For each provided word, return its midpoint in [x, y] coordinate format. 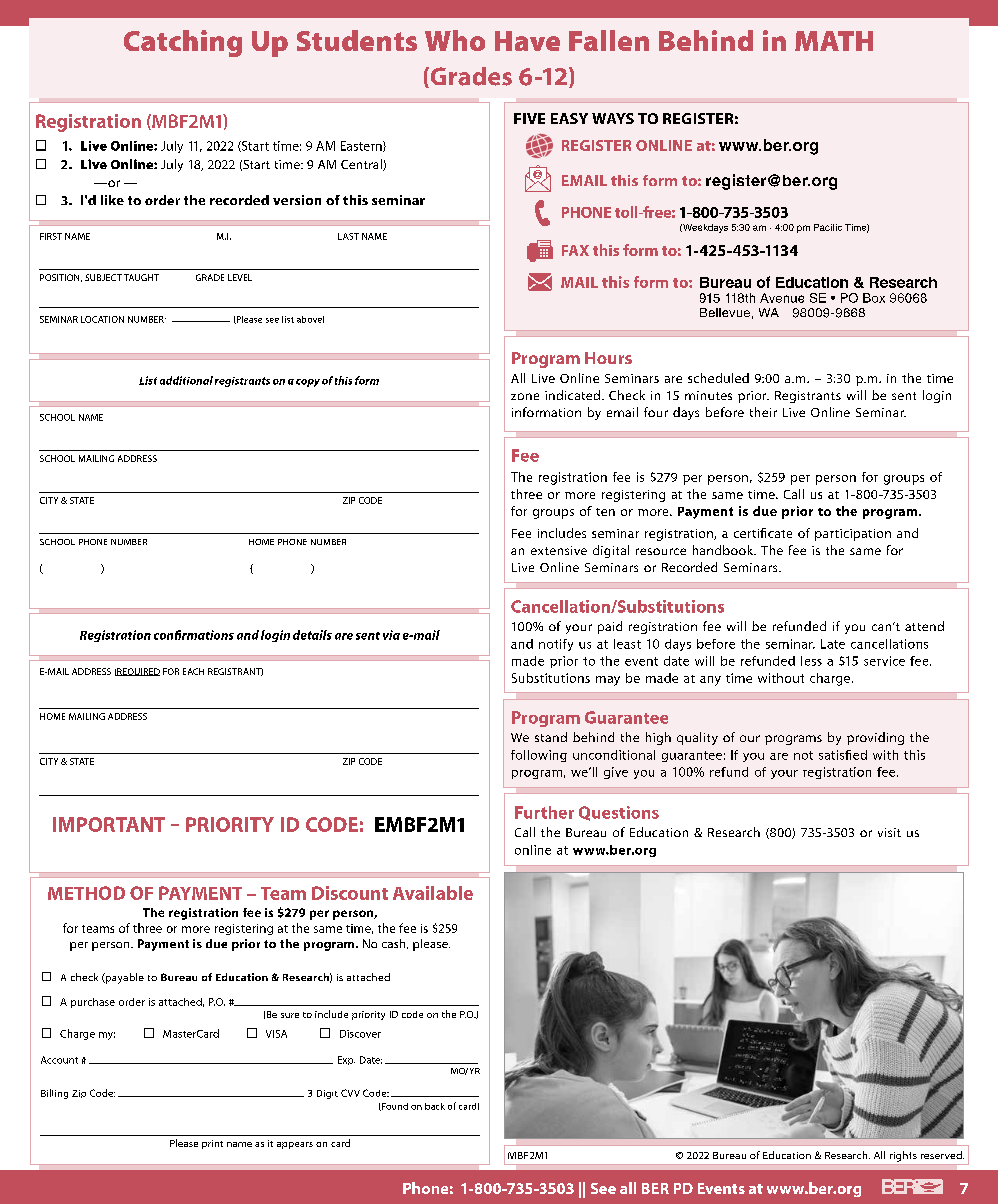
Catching [183, 43]
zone [525, 396]
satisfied [843, 755]
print [212, 1144]
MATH [834, 41]
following [539, 756]
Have [527, 41]
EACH [193, 671]
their [763, 412]
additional [186, 380]
